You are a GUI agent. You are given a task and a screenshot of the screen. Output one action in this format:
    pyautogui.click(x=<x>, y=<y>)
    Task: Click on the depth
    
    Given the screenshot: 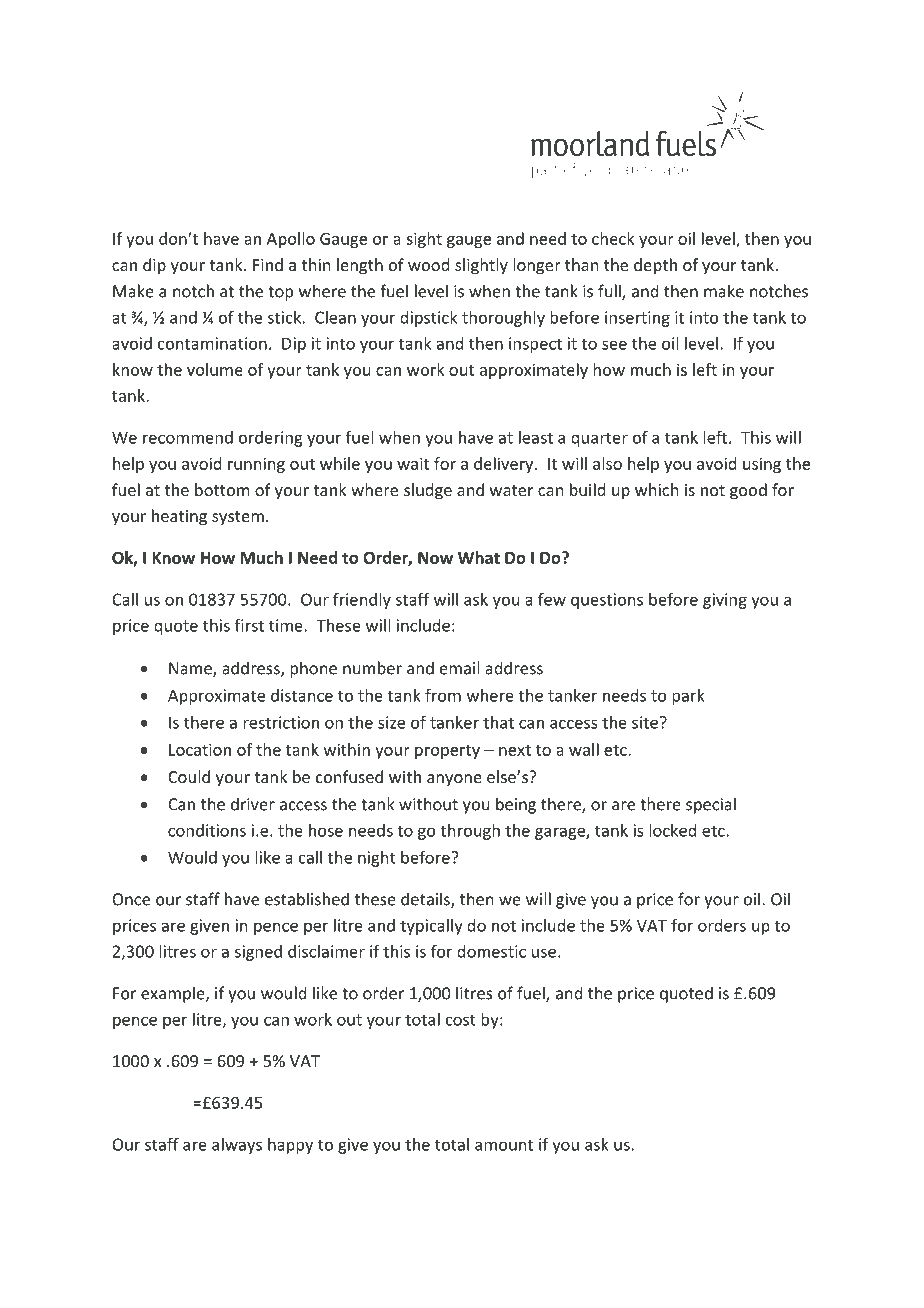 What is the action you would take?
    pyautogui.click(x=655, y=266)
